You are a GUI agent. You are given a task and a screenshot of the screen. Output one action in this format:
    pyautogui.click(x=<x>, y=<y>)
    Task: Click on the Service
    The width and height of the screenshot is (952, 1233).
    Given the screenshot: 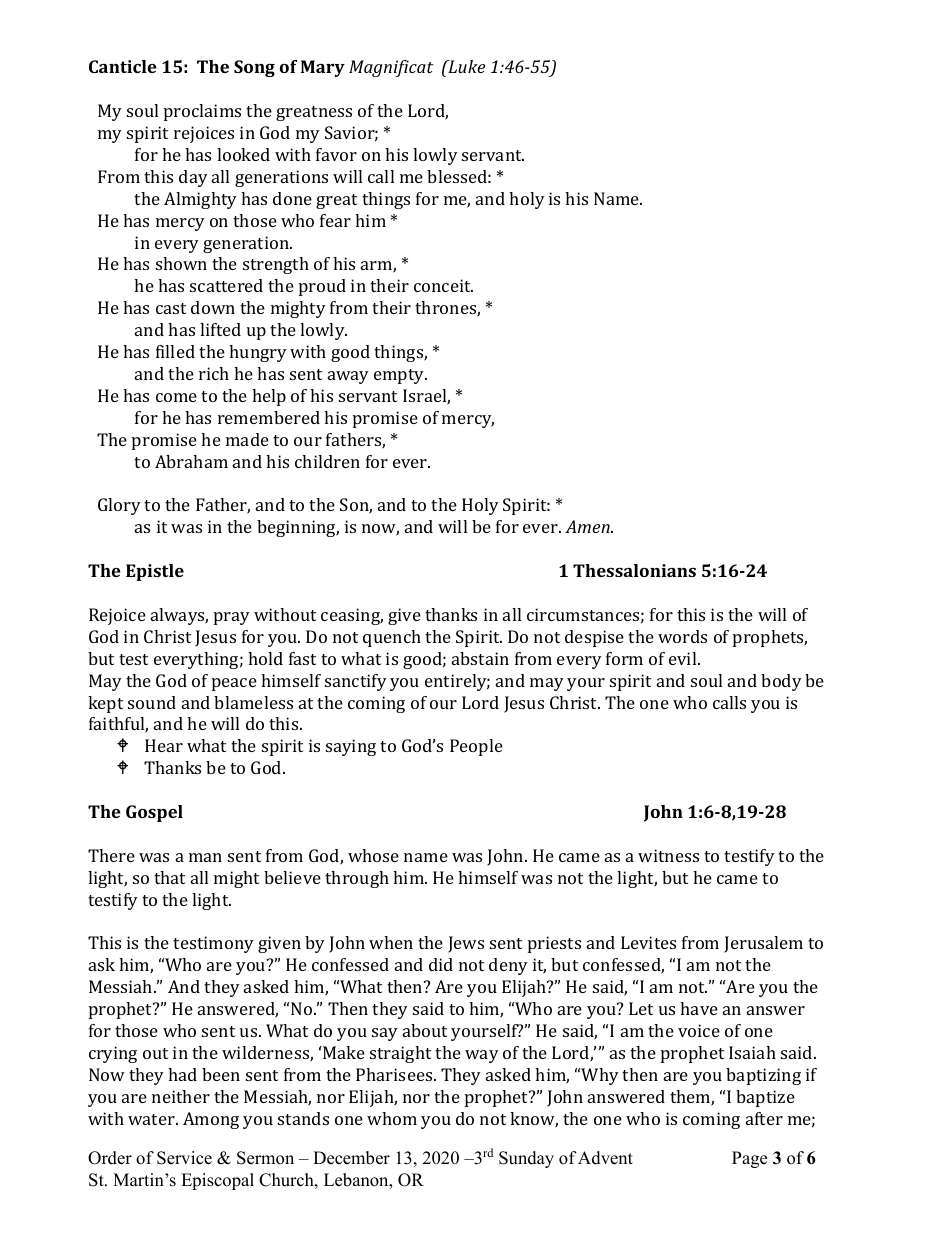 What is the action you would take?
    pyautogui.click(x=184, y=1158)
